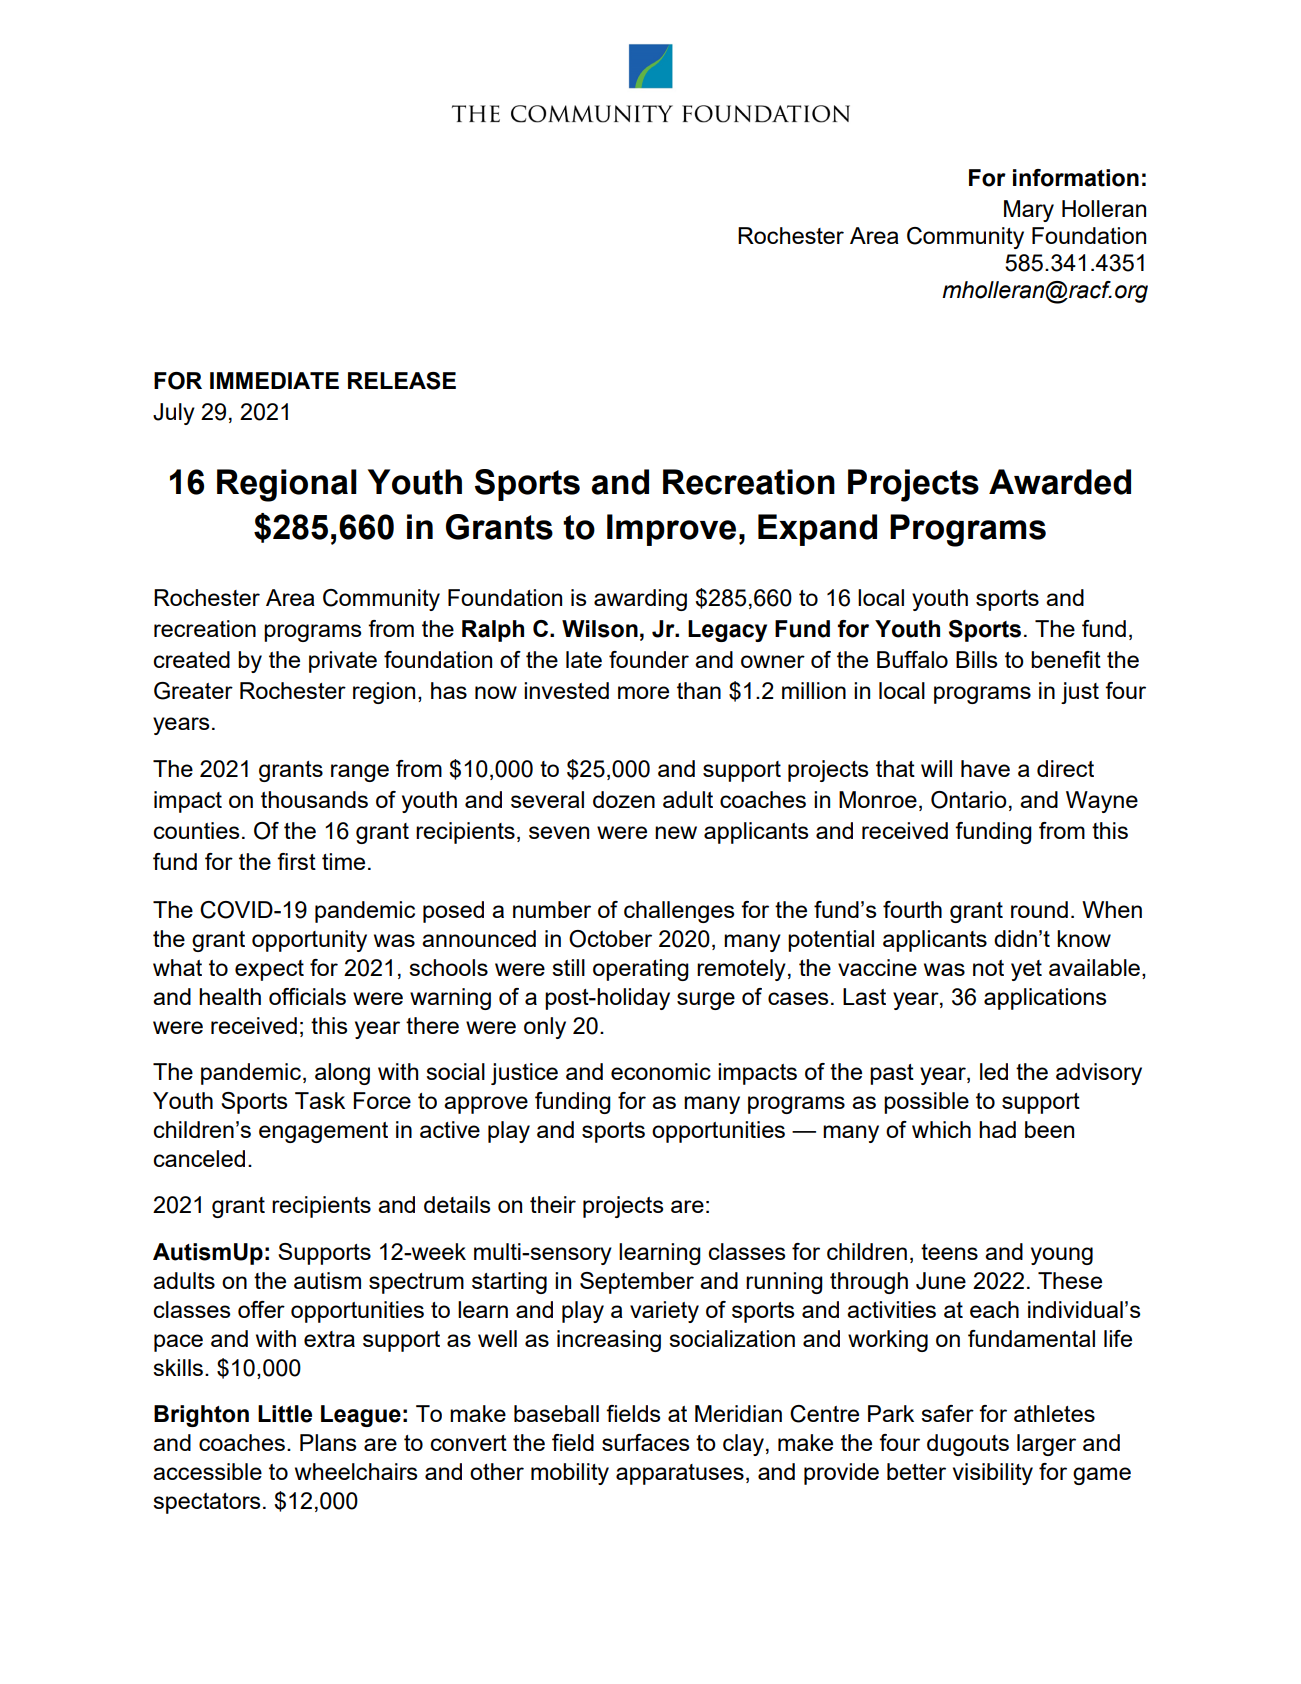 The height and width of the image is (1684, 1301). What do you see at coordinates (1060, 482) in the image?
I see `Awarded` at bounding box center [1060, 482].
